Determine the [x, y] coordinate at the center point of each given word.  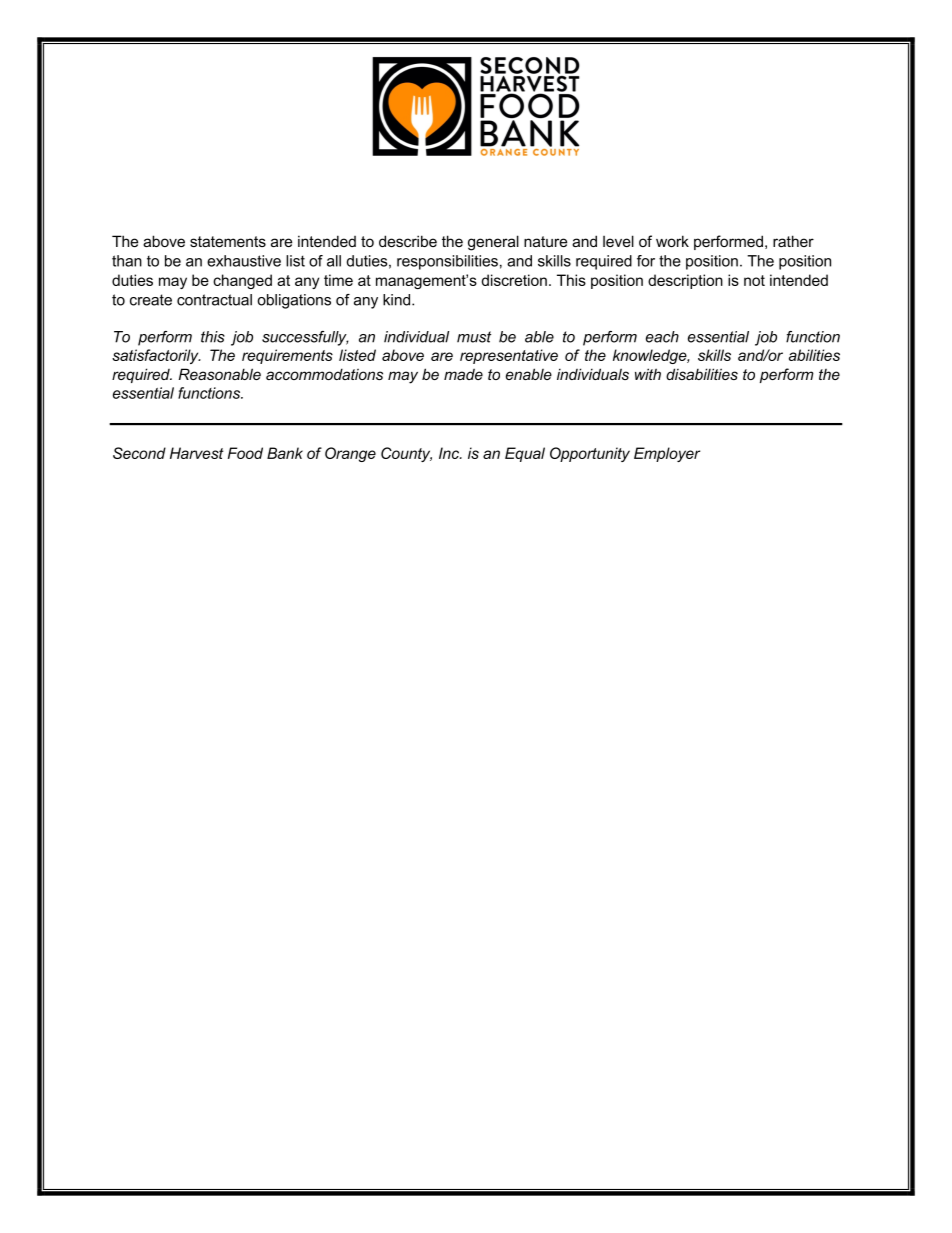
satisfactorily [156, 356]
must [474, 337]
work [672, 241]
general [493, 243]
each [662, 337]
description [685, 281]
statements [228, 241]
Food [245, 453]
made [463, 374]
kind [398, 300]
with [648, 374]
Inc [450, 453]
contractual [214, 300]
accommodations [324, 374]
